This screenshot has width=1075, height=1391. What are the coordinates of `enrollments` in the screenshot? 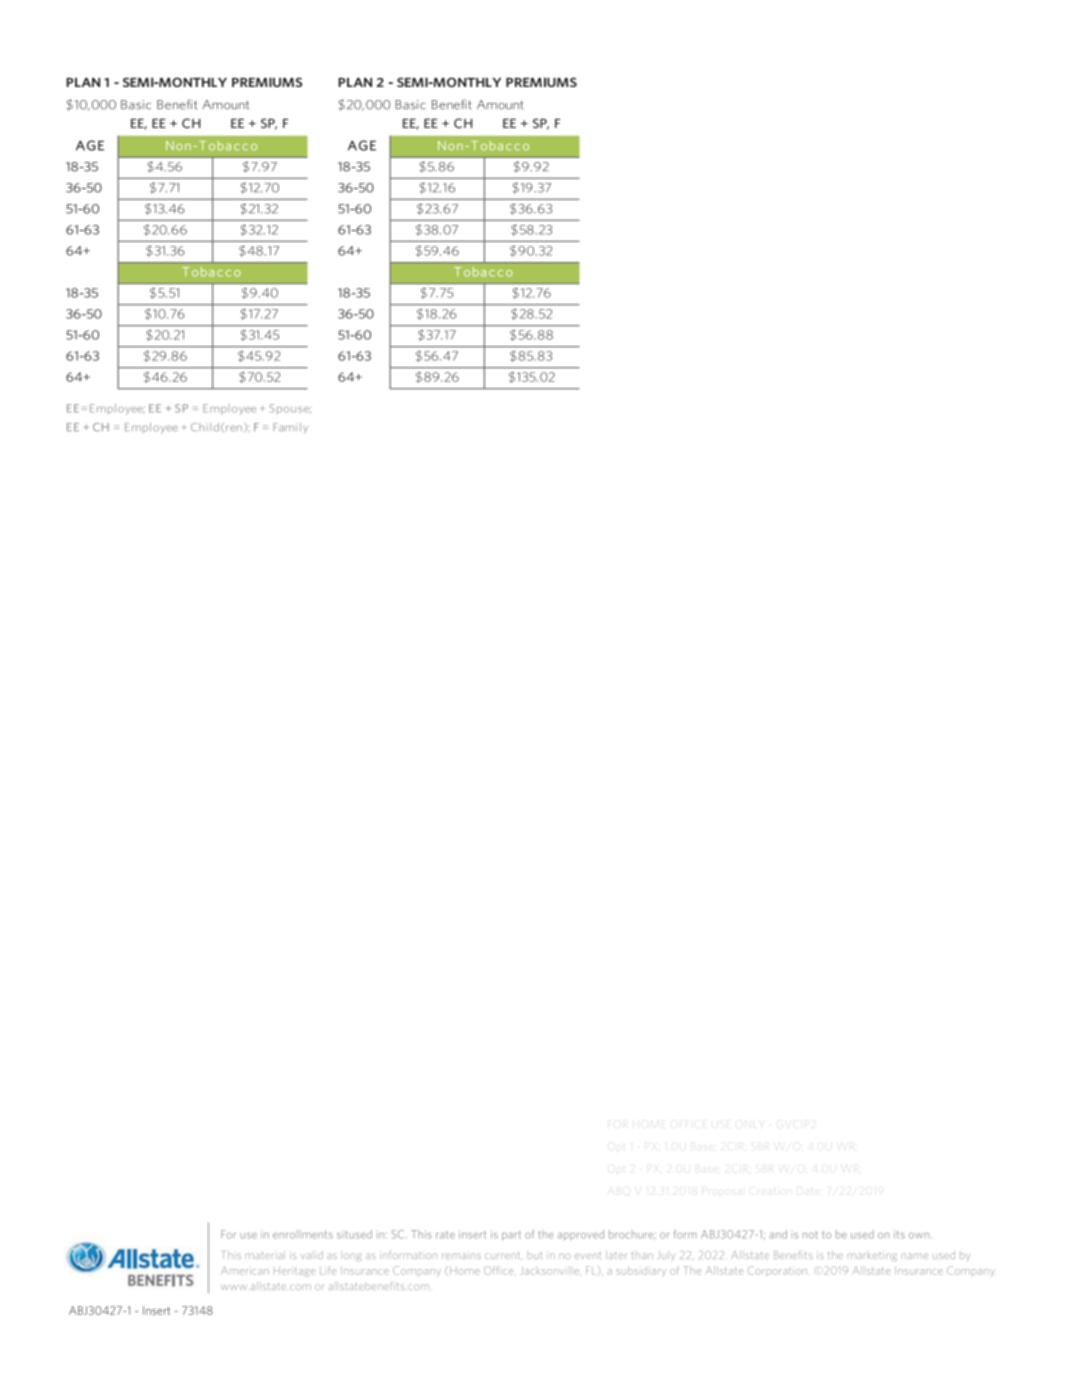 It's located at (303, 1234).
